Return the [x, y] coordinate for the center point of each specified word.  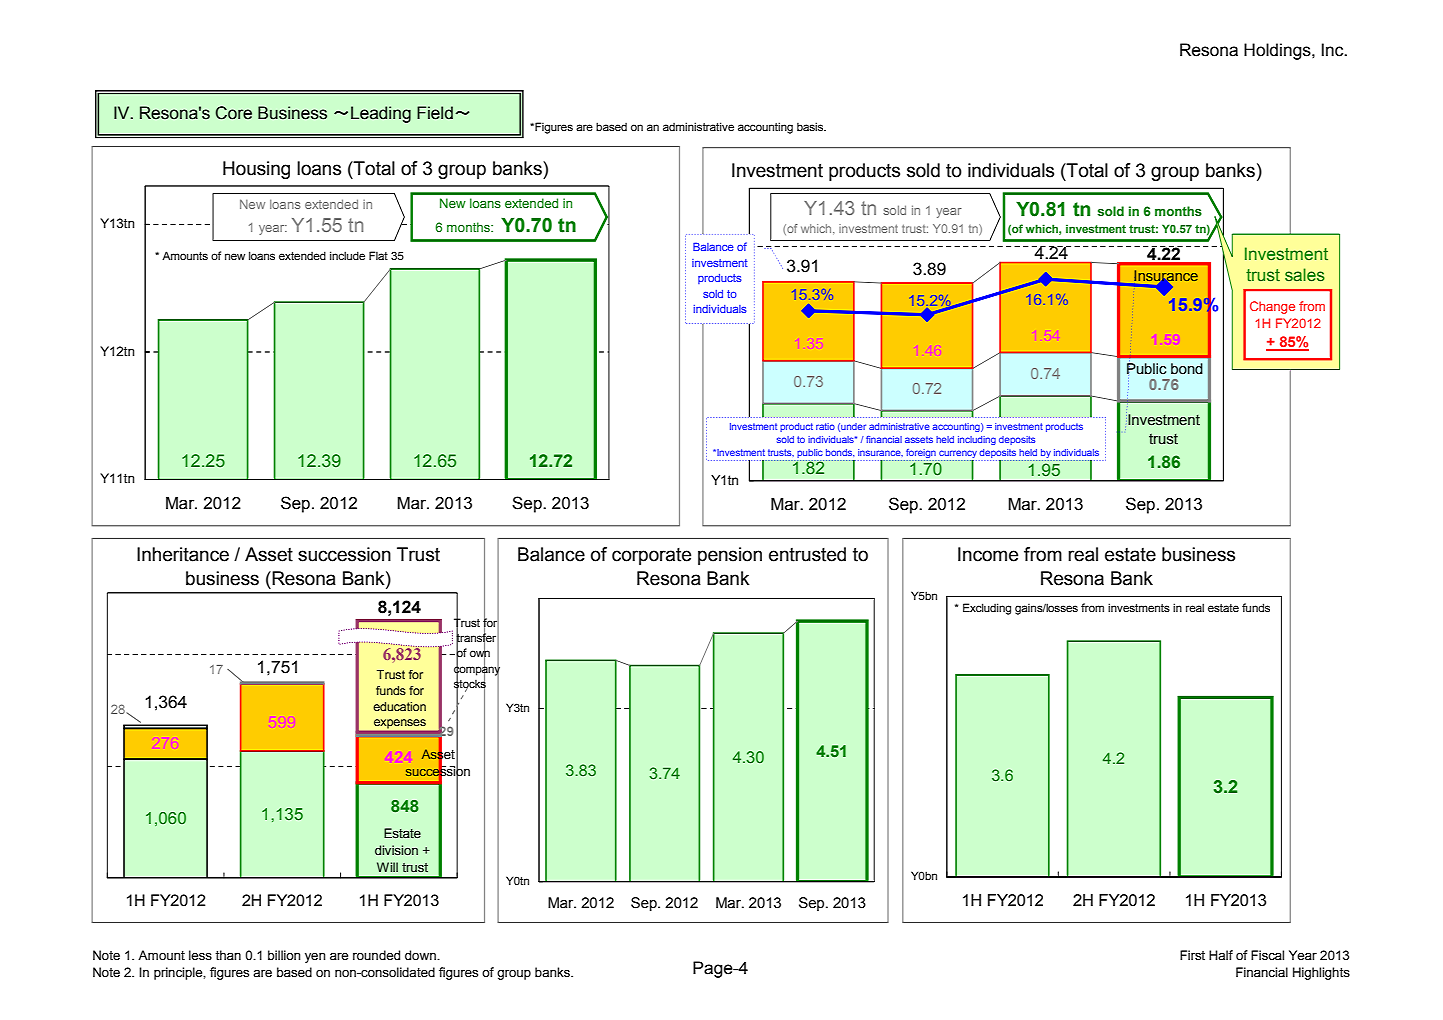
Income [988, 554]
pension [730, 556]
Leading [381, 114]
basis [811, 126]
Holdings [1278, 51]
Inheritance [183, 554]
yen [315, 958]
